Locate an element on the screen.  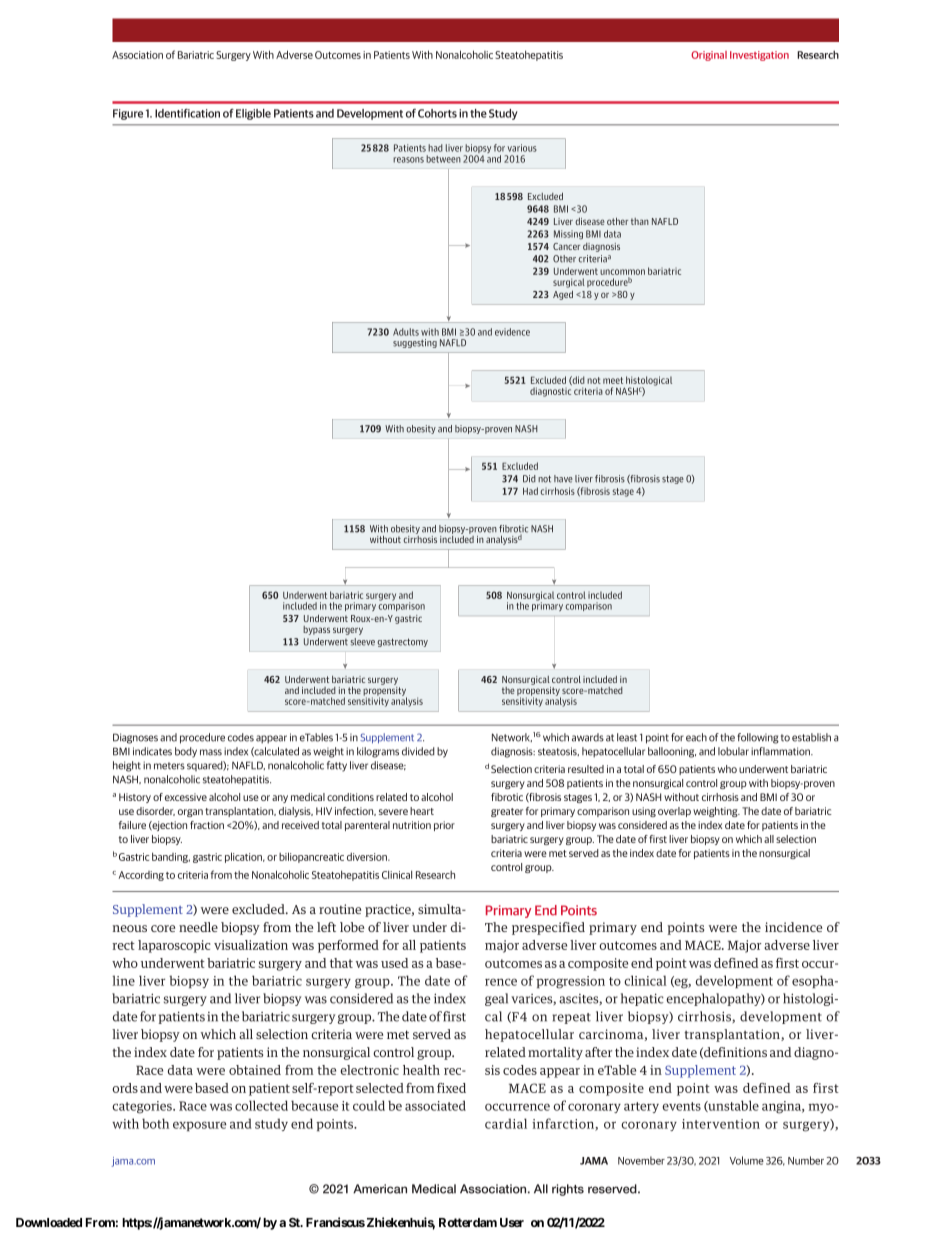
Cohorts is located at coordinates (437, 113).
